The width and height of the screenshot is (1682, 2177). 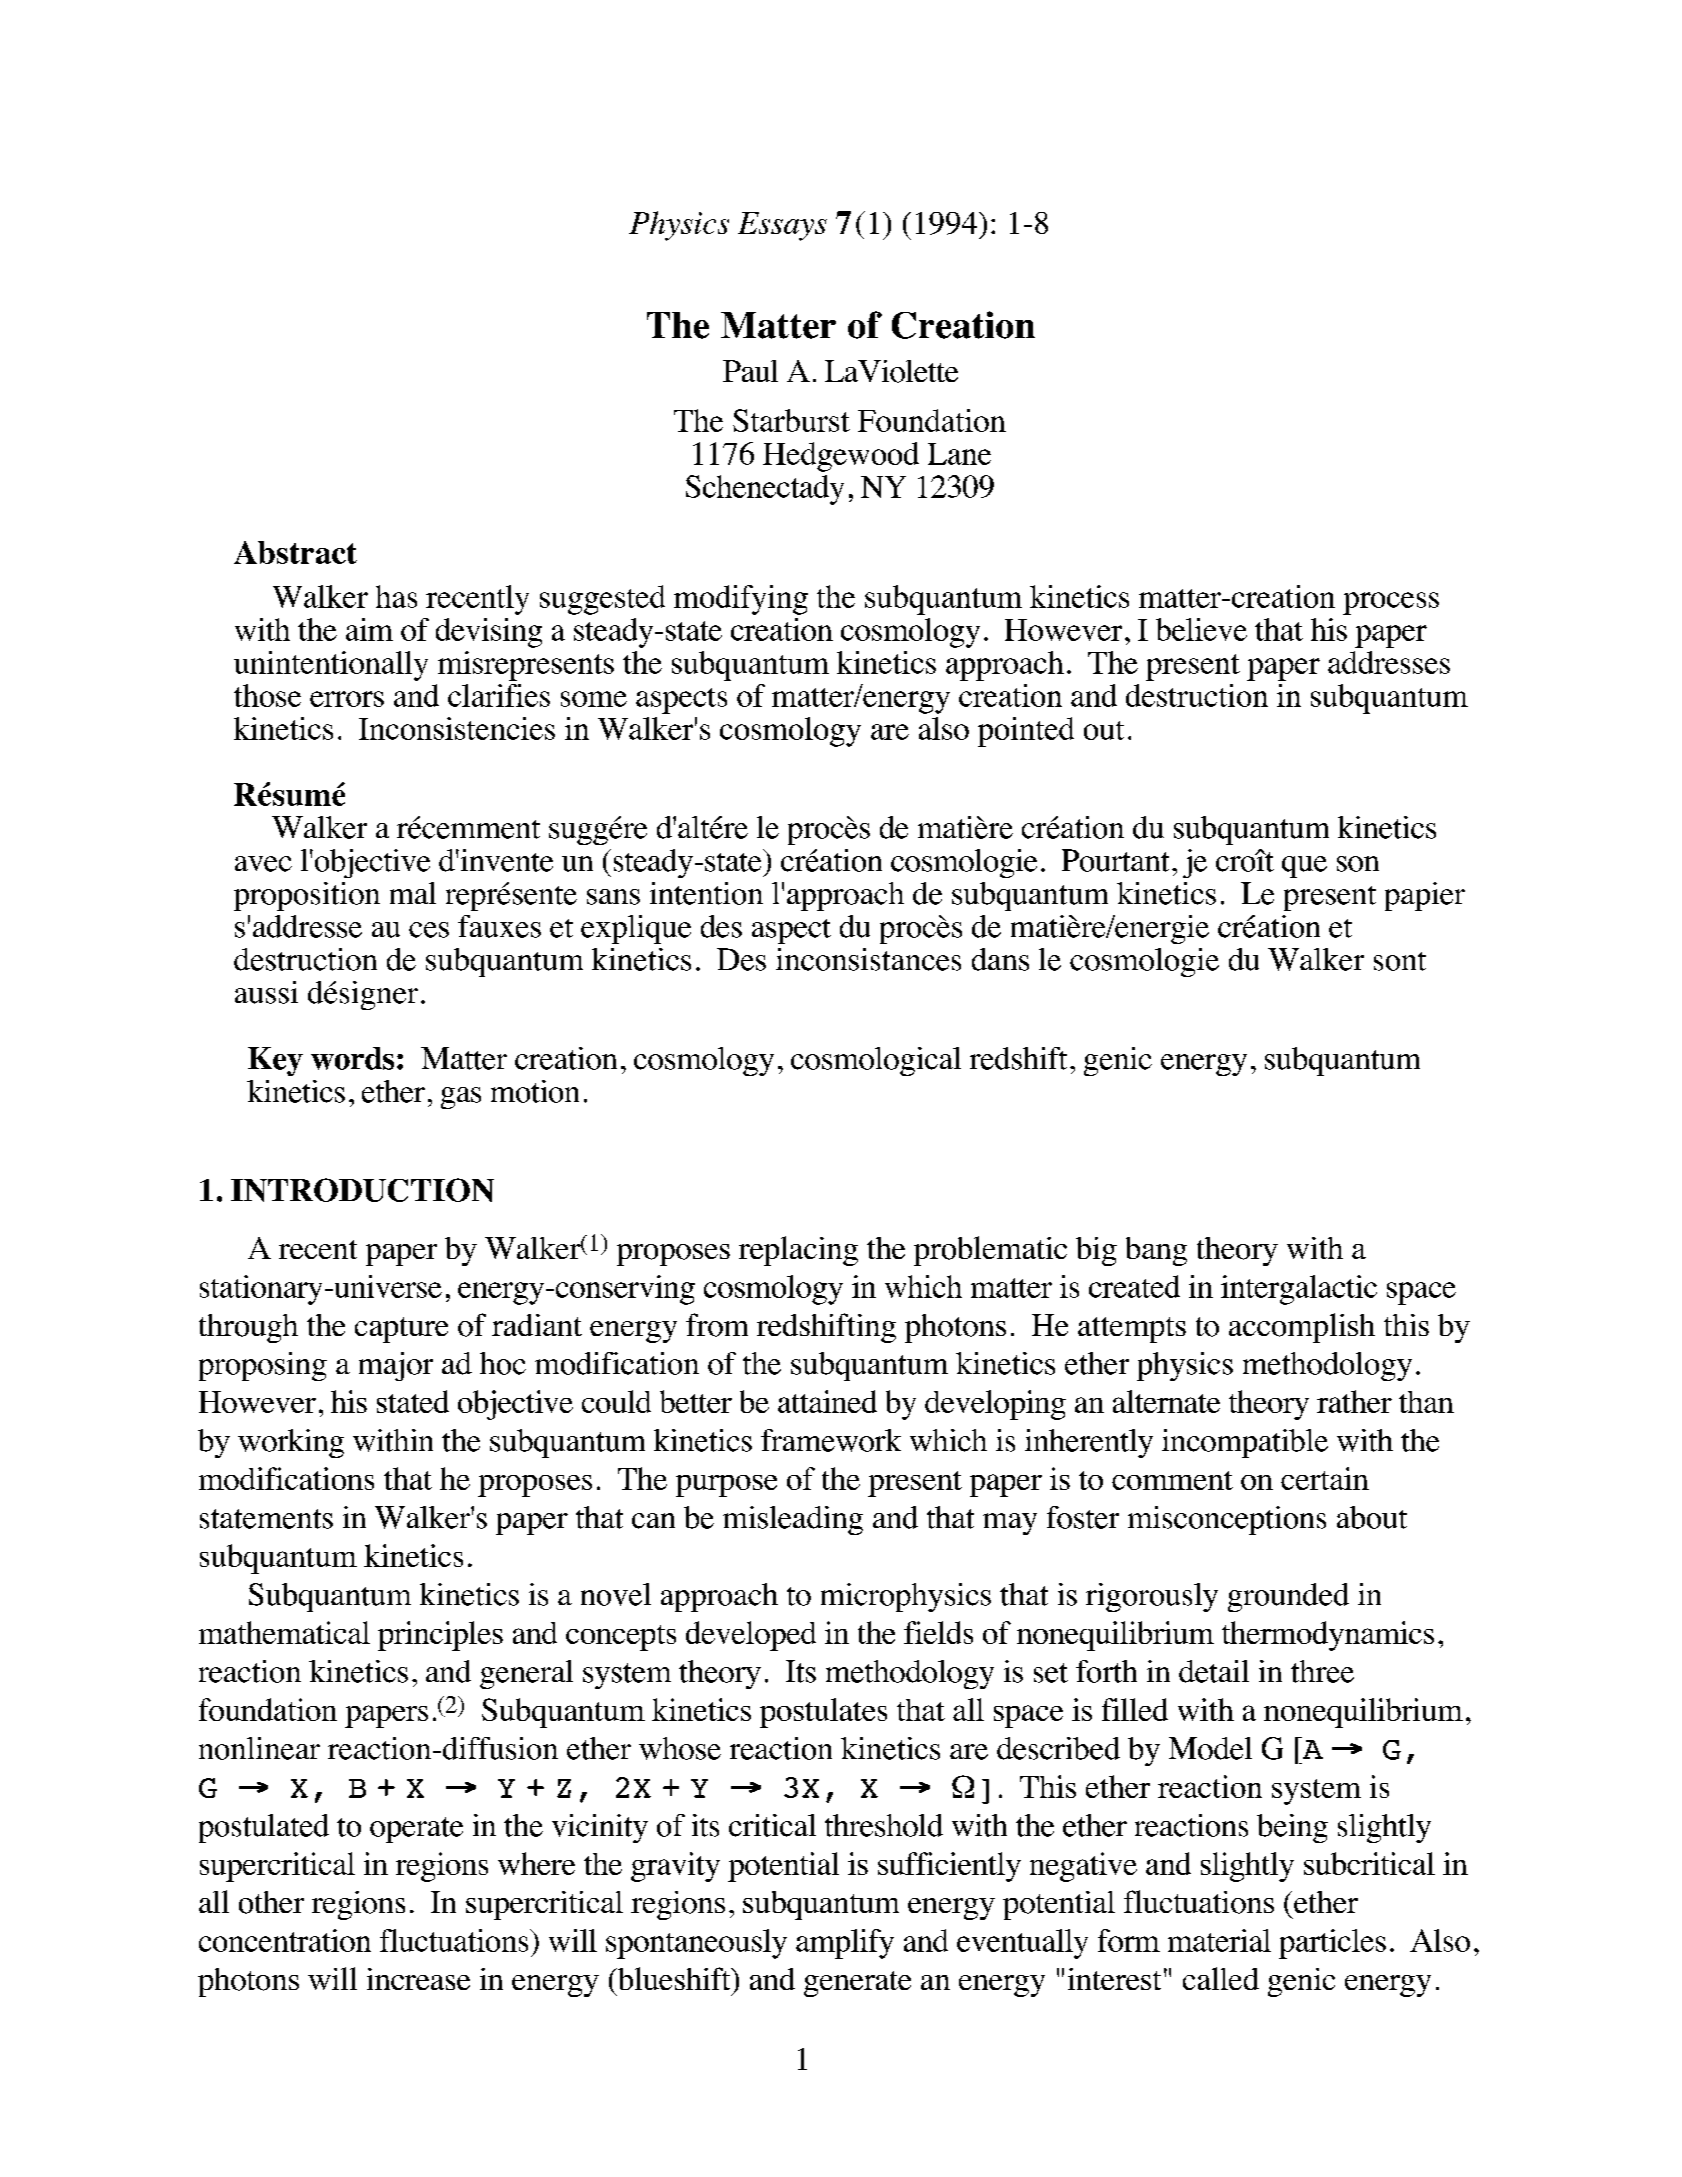 I want to click on Abstract, so click(x=295, y=552).
